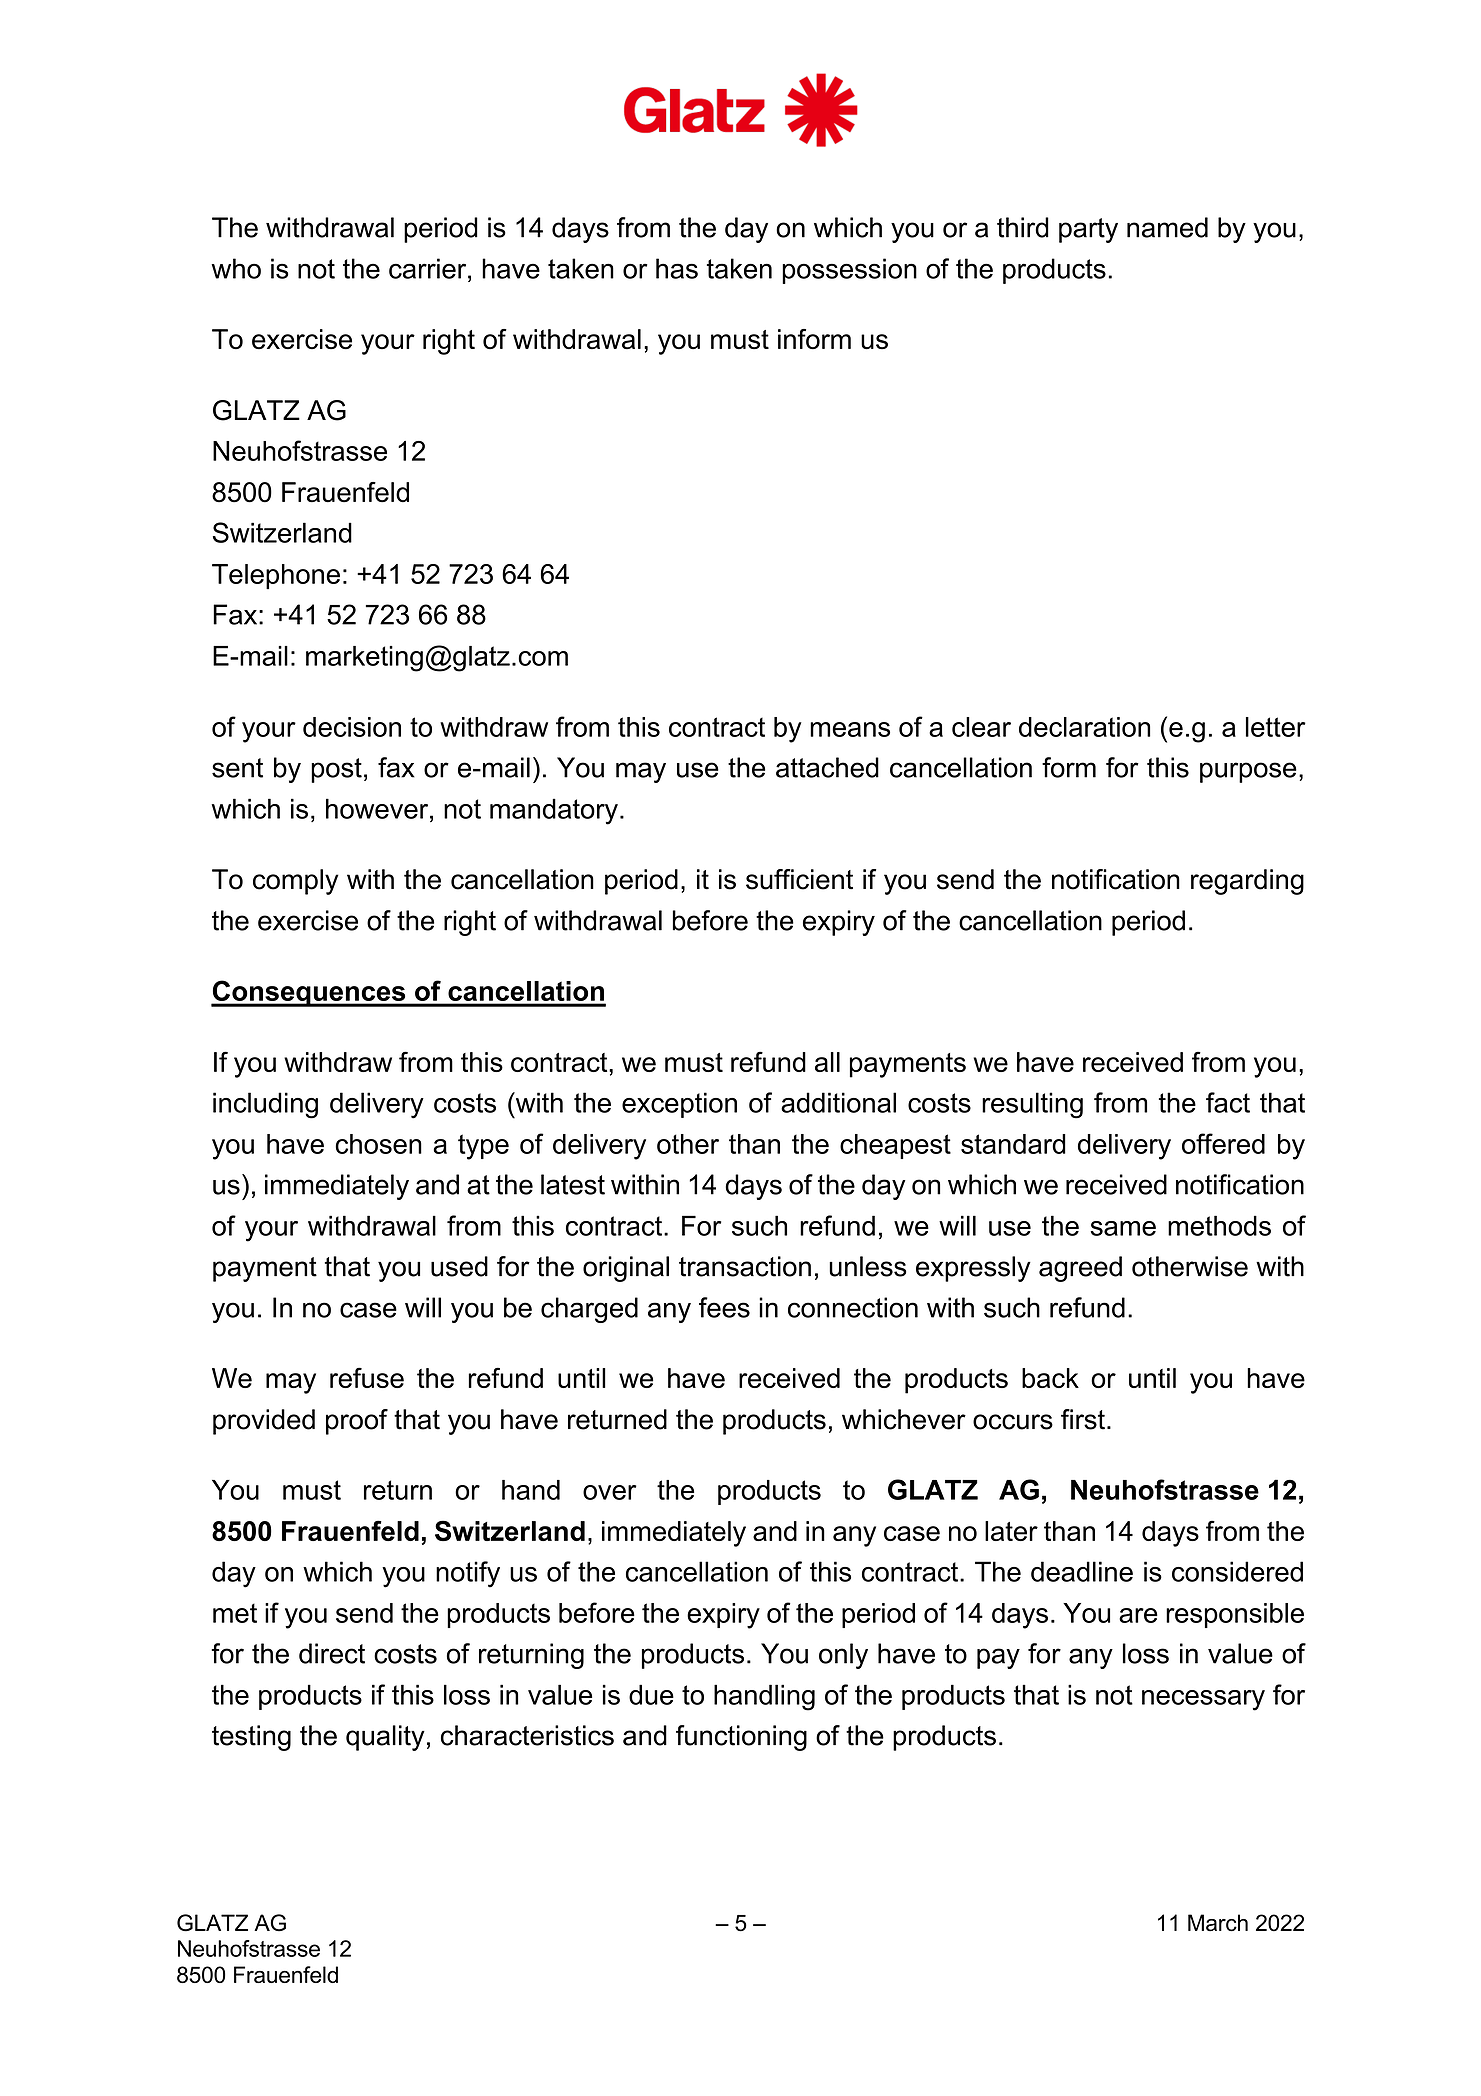 Image resolution: width=1481 pixels, height=2096 pixels. What do you see at coordinates (827, 767) in the screenshot?
I see `attached` at bounding box center [827, 767].
